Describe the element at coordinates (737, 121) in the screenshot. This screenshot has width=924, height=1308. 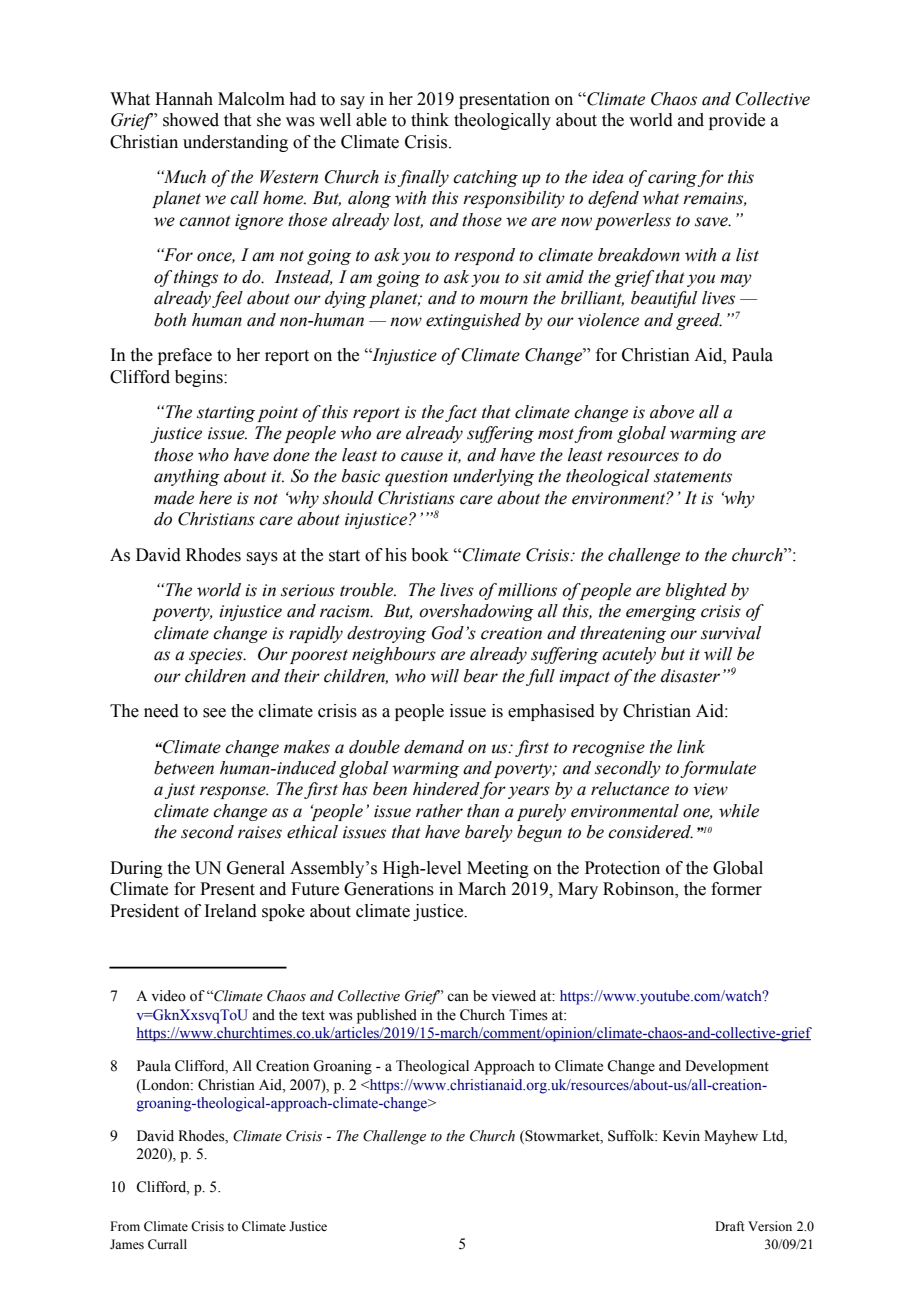
I see `provide` at that location.
